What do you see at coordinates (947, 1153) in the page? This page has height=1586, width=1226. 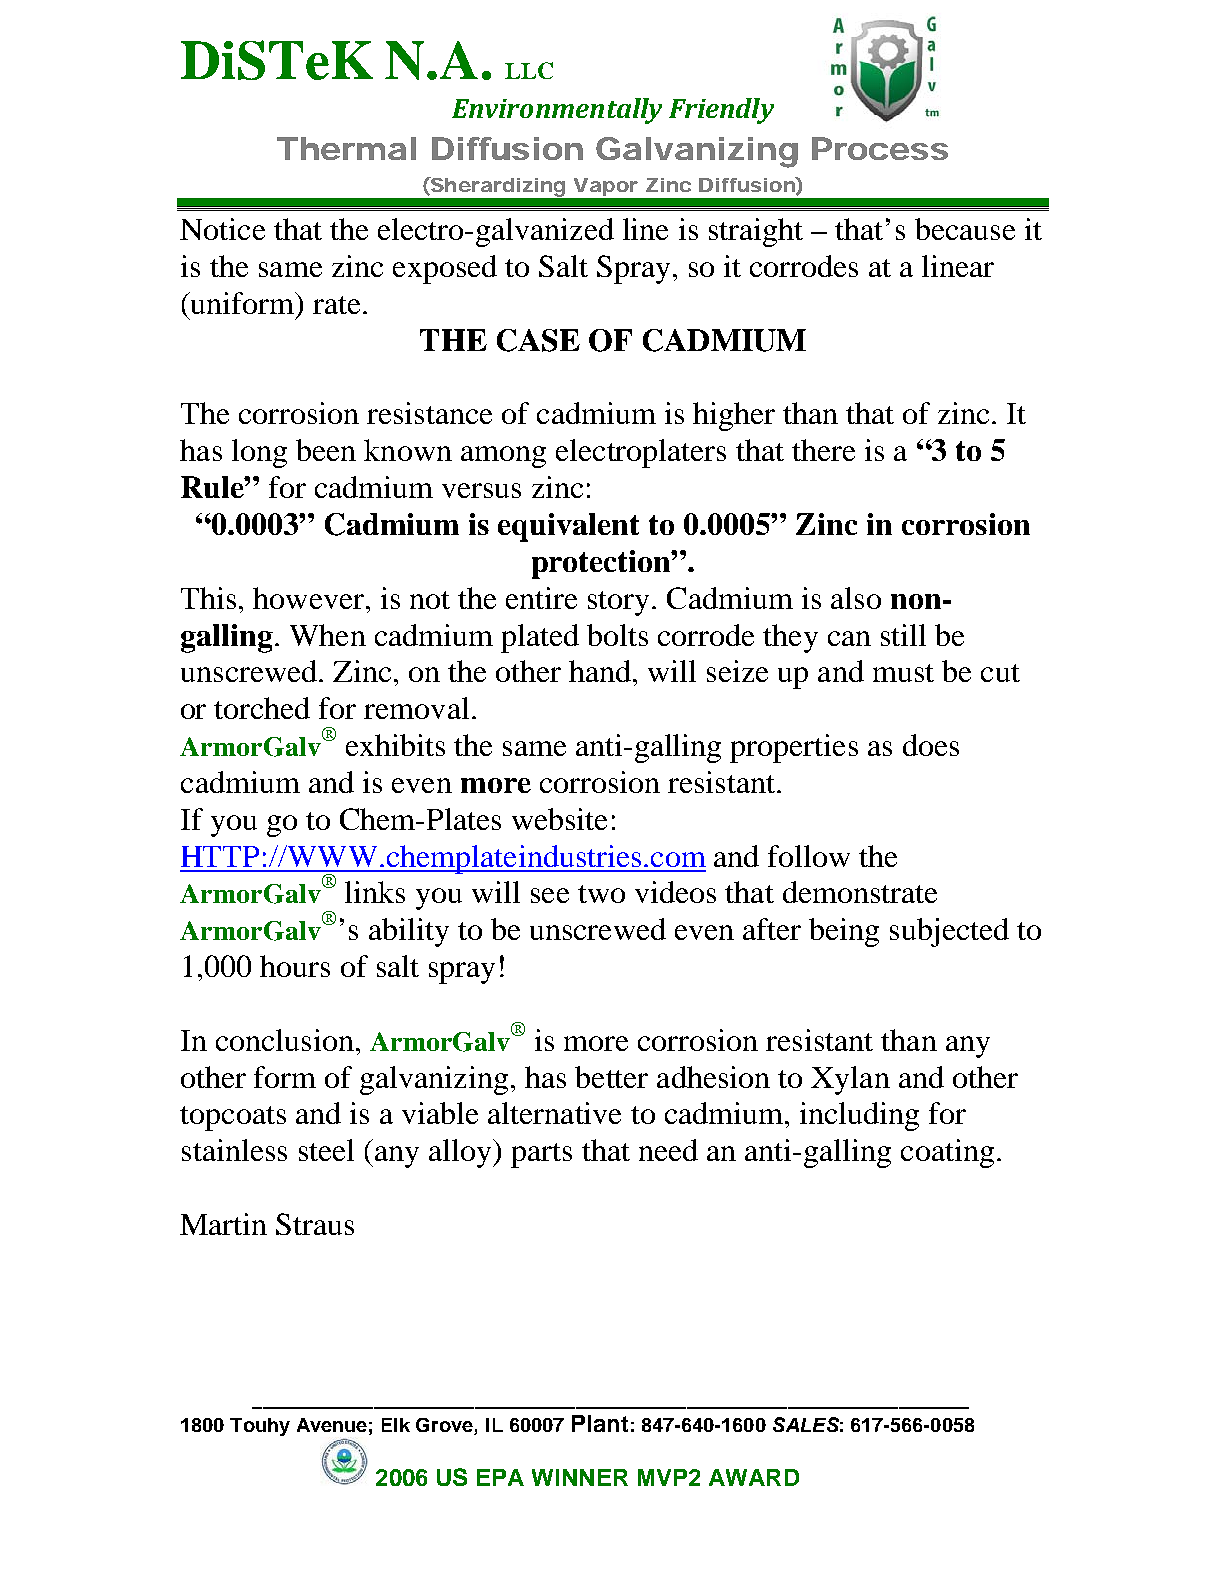 I see `coating` at bounding box center [947, 1153].
